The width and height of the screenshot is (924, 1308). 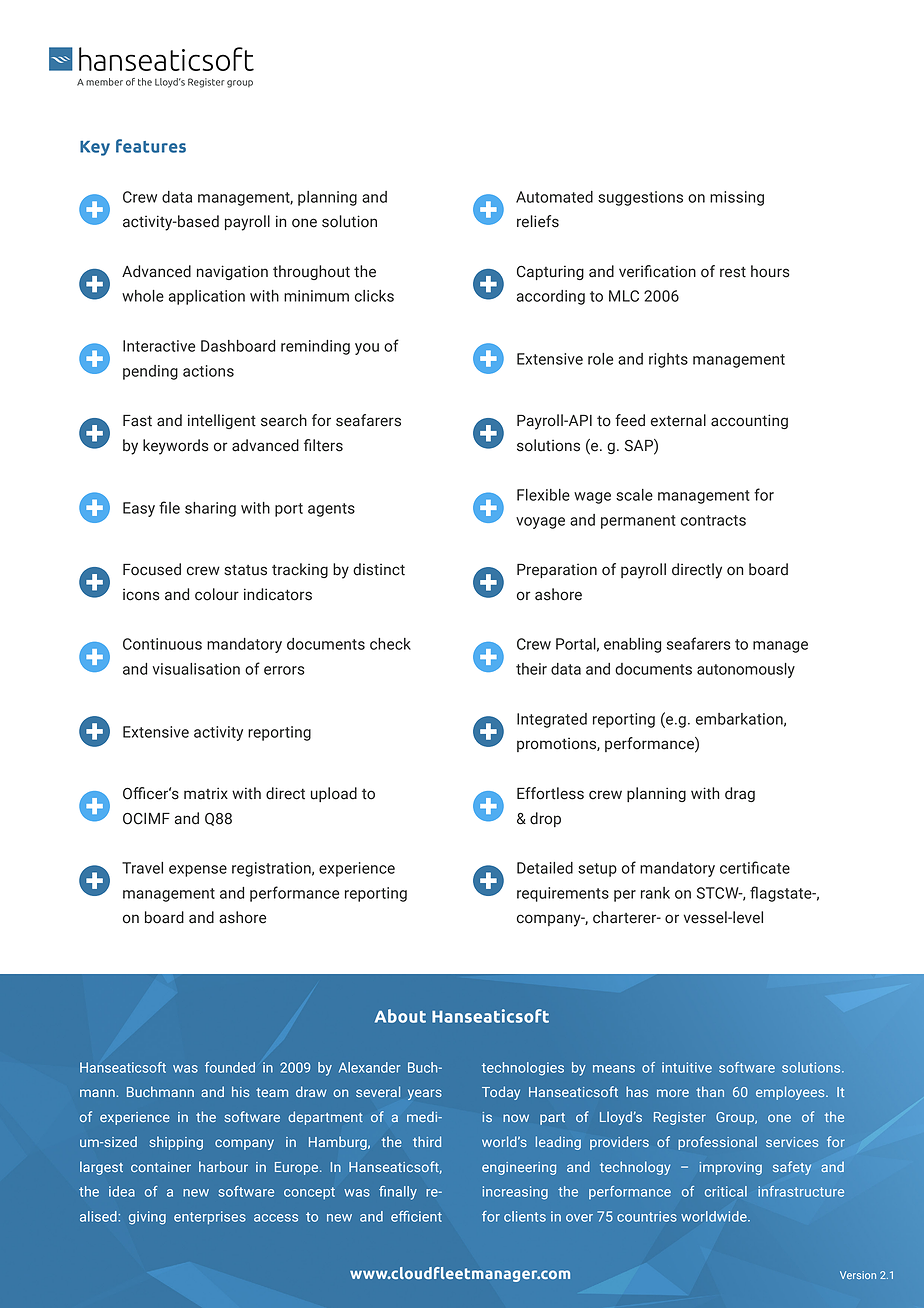 I want to click on founded, so click(x=230, y=1067).
